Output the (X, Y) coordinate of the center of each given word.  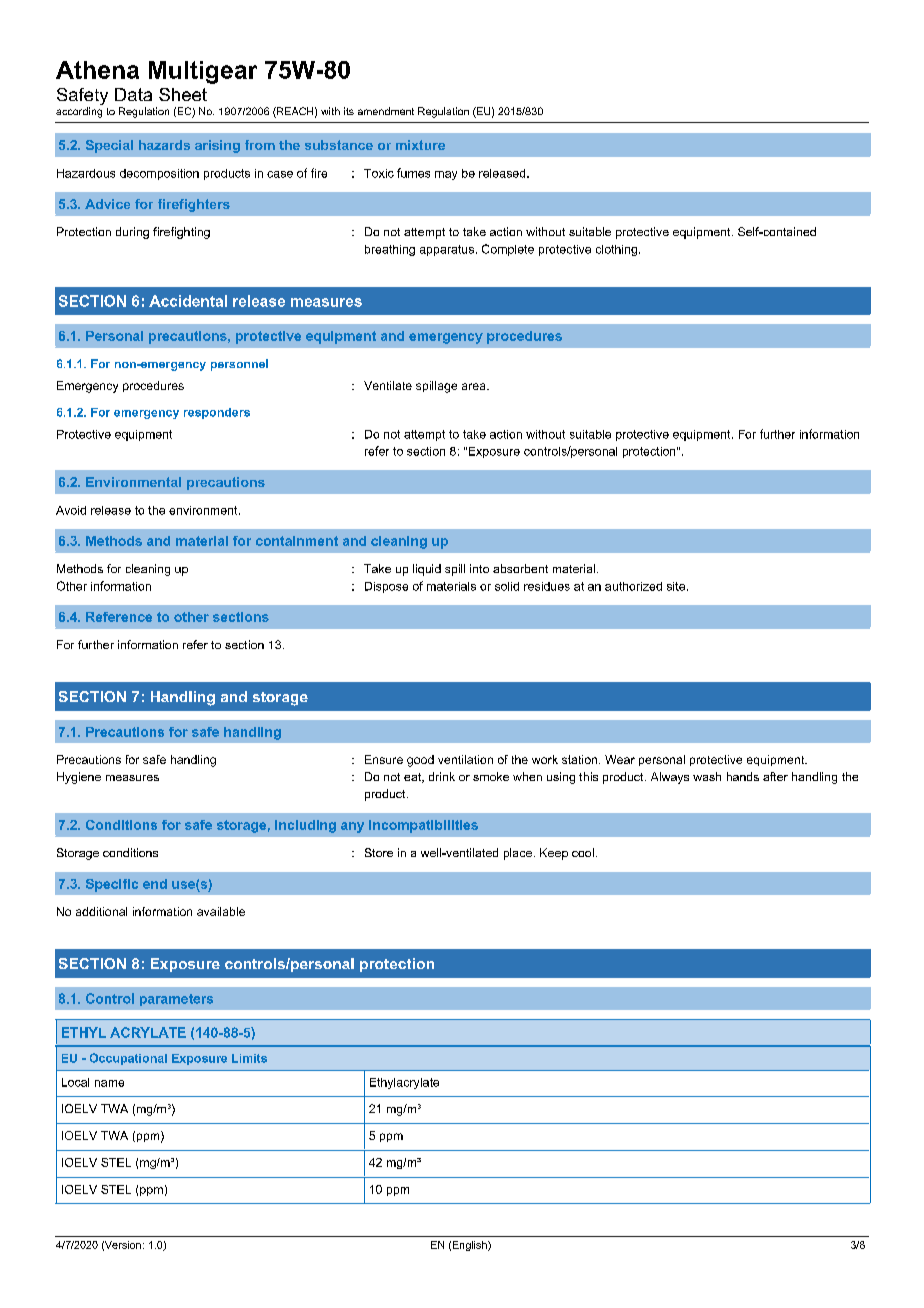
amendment (386, 111)
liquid (427, 570)
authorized (633, 586)
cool (583, 852)
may (446, 175)
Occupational (128, 1059)
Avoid (71, 510)
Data (133, 94)
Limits (249, 1058)
